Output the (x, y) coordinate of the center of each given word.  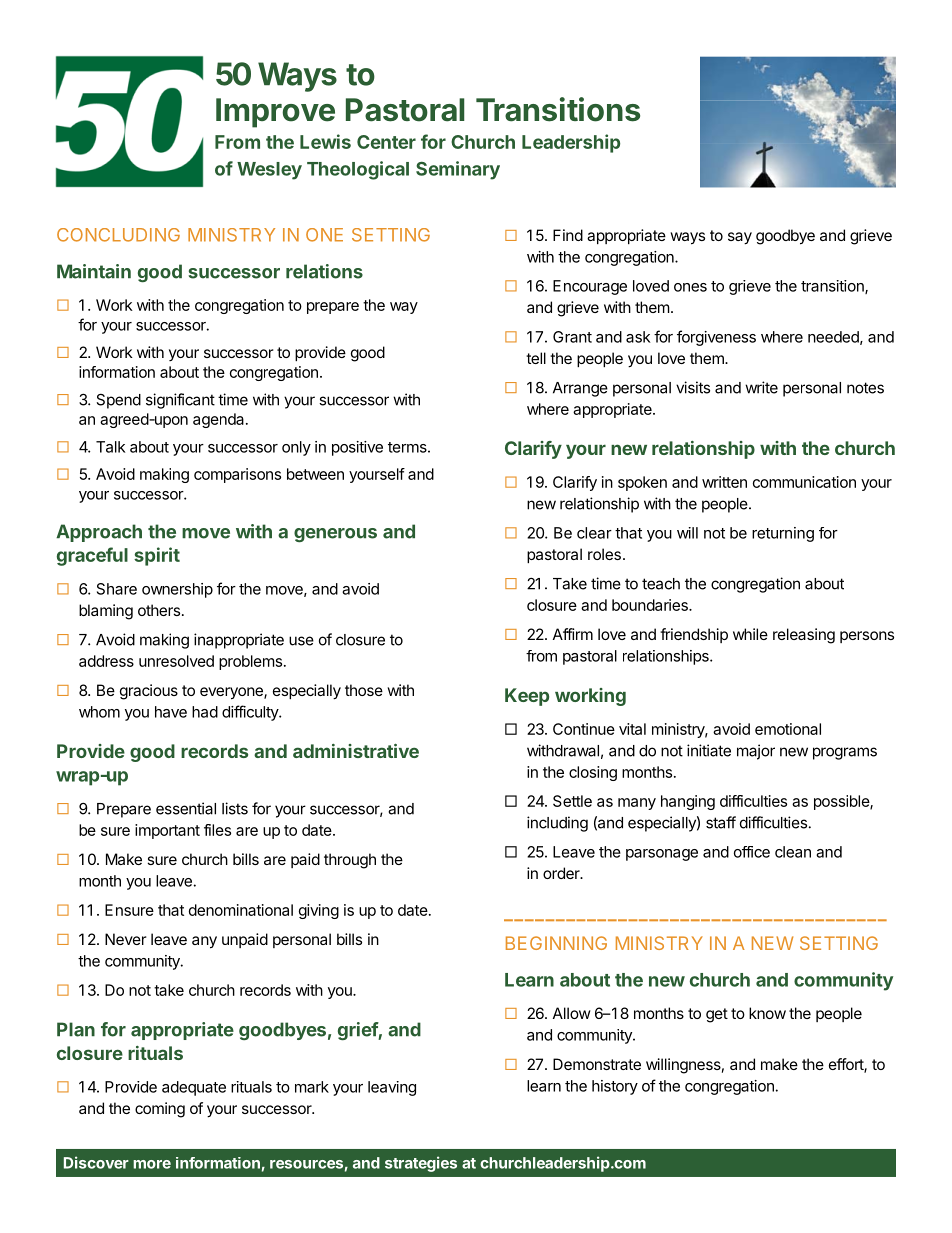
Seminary (458, 170)
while (750, 634)
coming (160, 1110)
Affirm (573, 634)
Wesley (269, 171)
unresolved (176, 661)
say (740, 238)
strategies (421, 1164)
